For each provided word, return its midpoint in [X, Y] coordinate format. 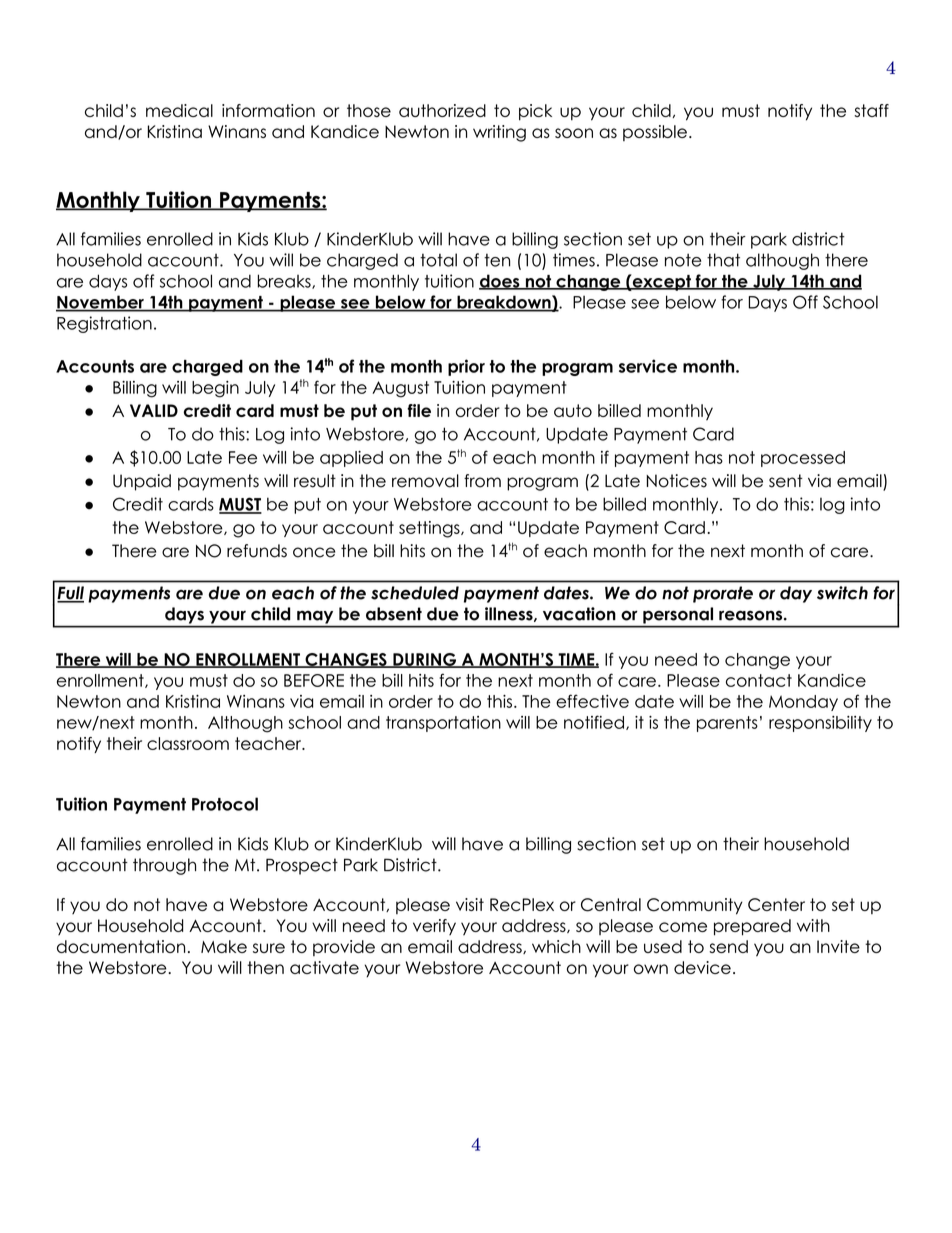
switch [842, 593]
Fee [243, 457]
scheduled [415, 593]
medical [179, 110]
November [101, 303]
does [500, 282]
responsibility [820, 724]
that [723, 260]
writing [499, 133]
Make [224, 946]
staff [871, 110]
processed [803, 459]
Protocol [225, 804]
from [482, 481]
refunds [257, 551]
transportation [443, 724]
